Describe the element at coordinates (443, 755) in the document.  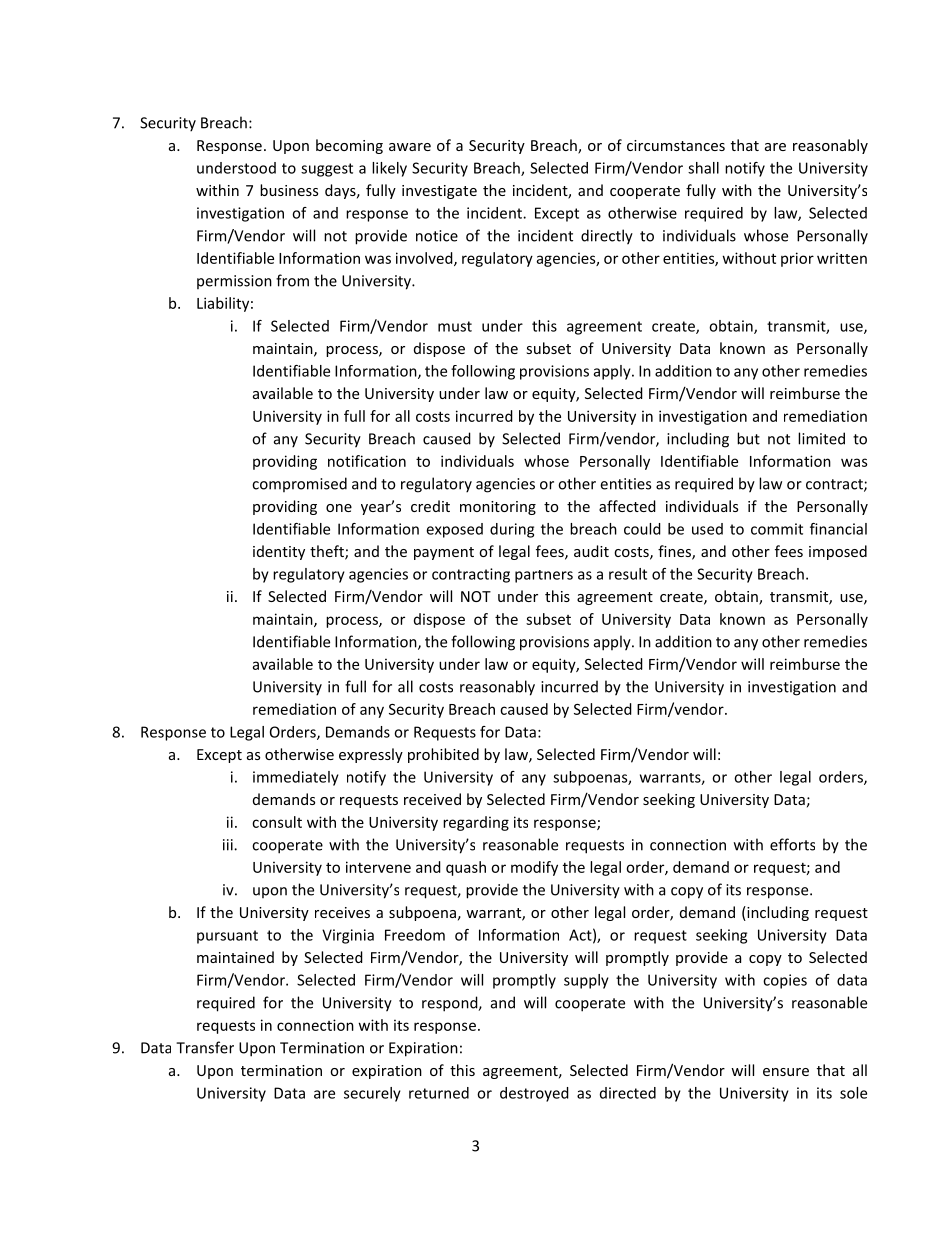
I see `prohibited` at that location.
